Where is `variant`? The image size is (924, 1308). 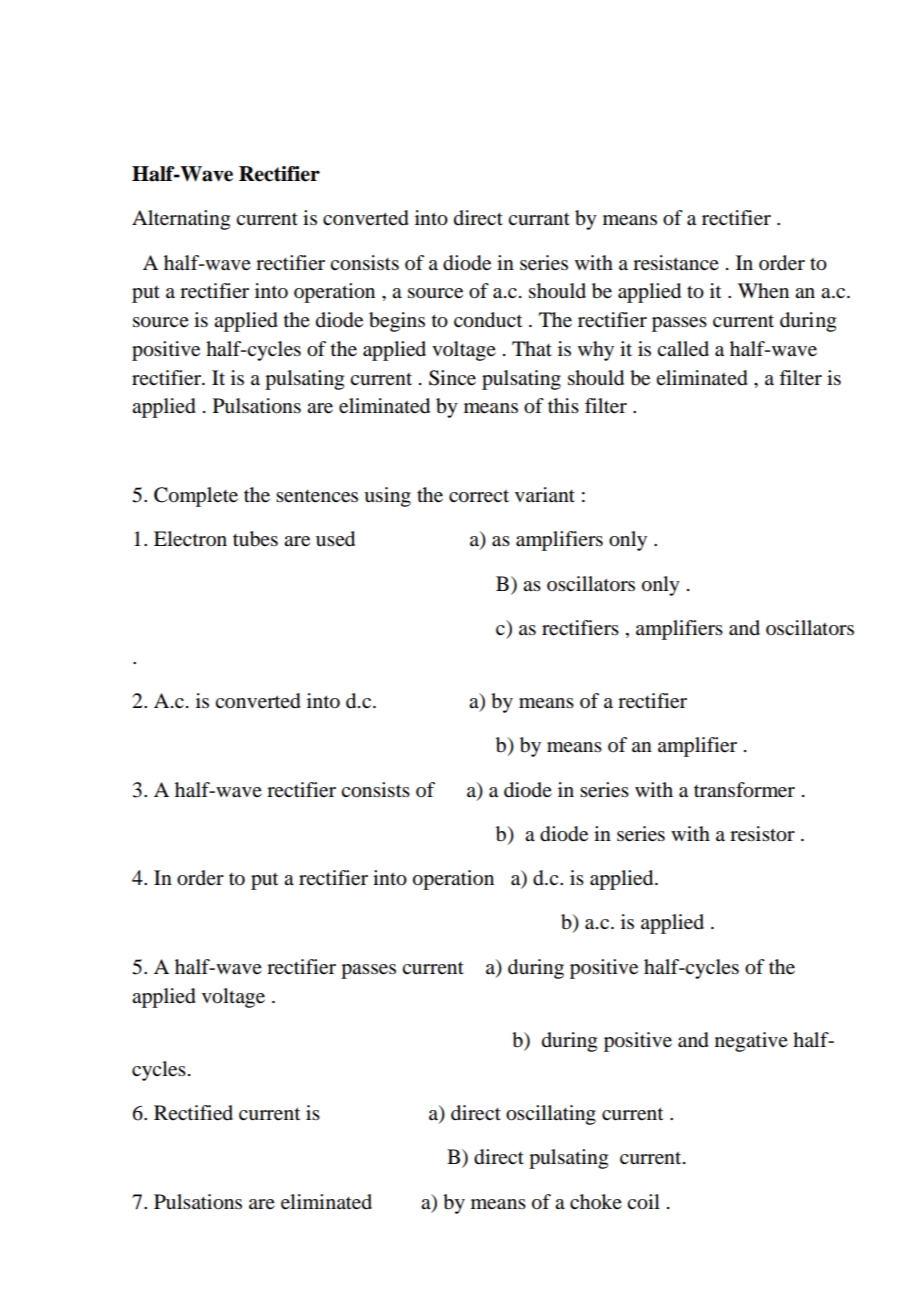
variant is located at coordinates (545, 494).
